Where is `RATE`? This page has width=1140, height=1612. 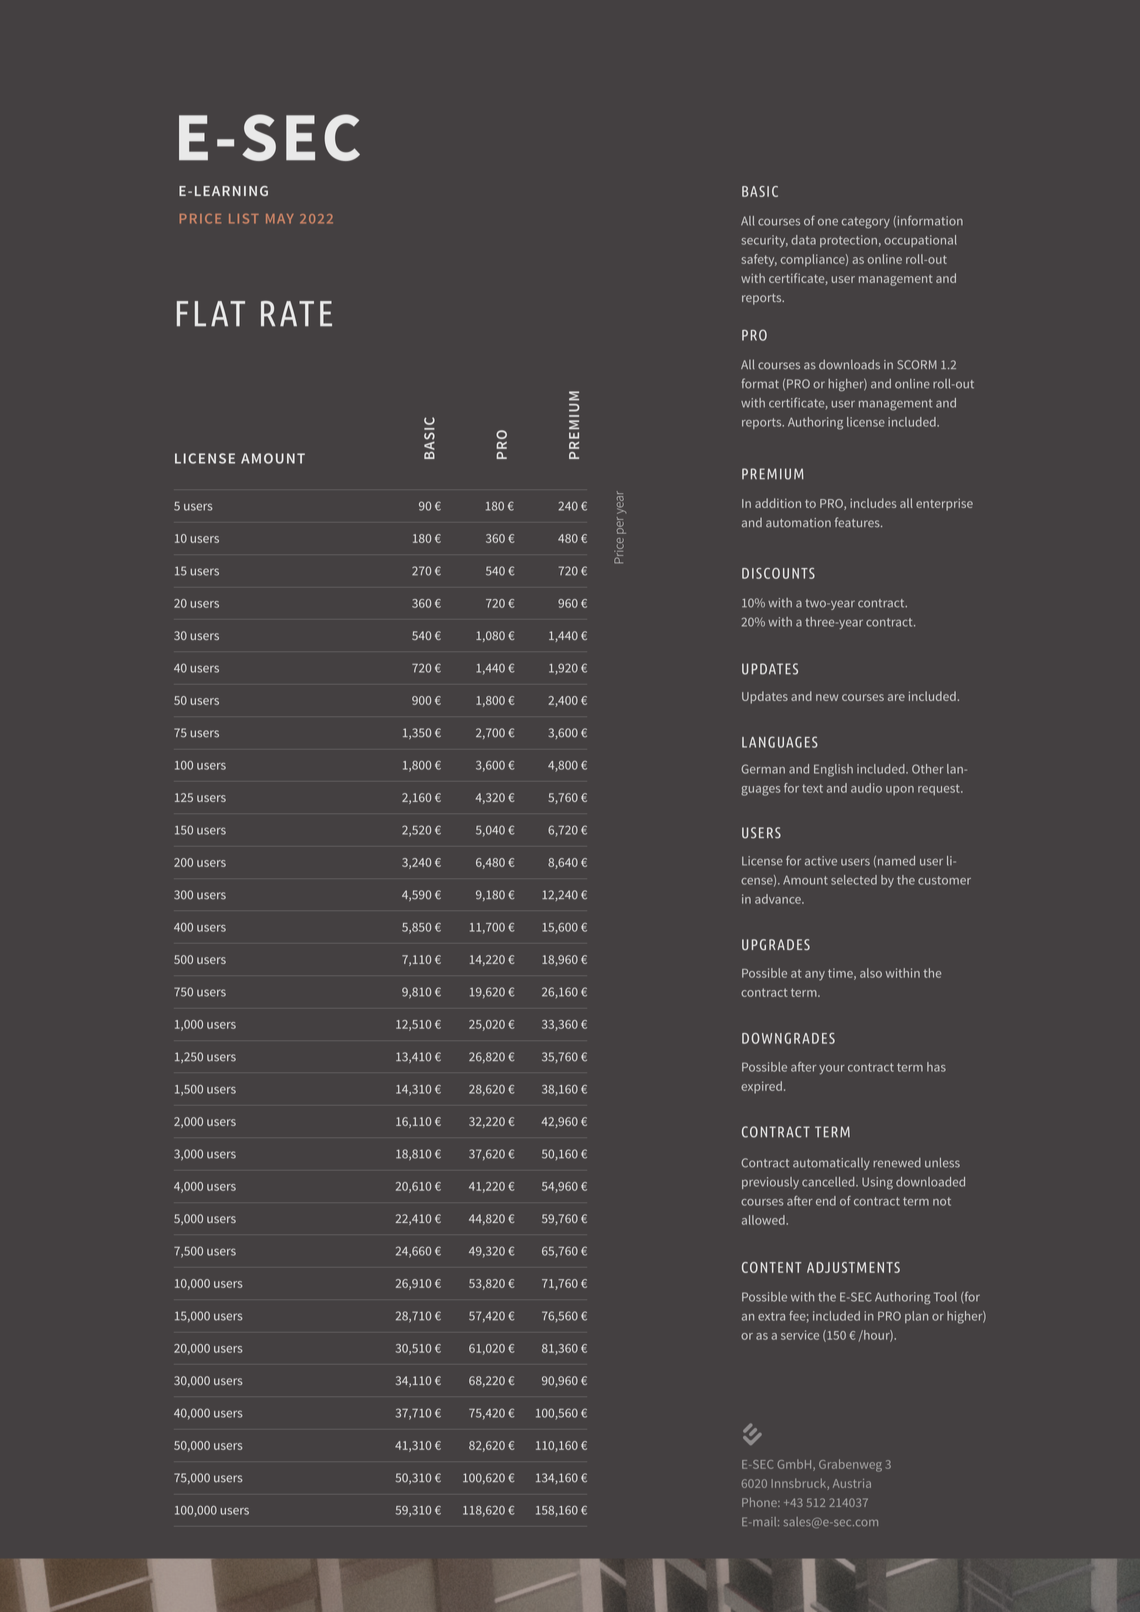 RATE is located at coordinates (296, 314).
